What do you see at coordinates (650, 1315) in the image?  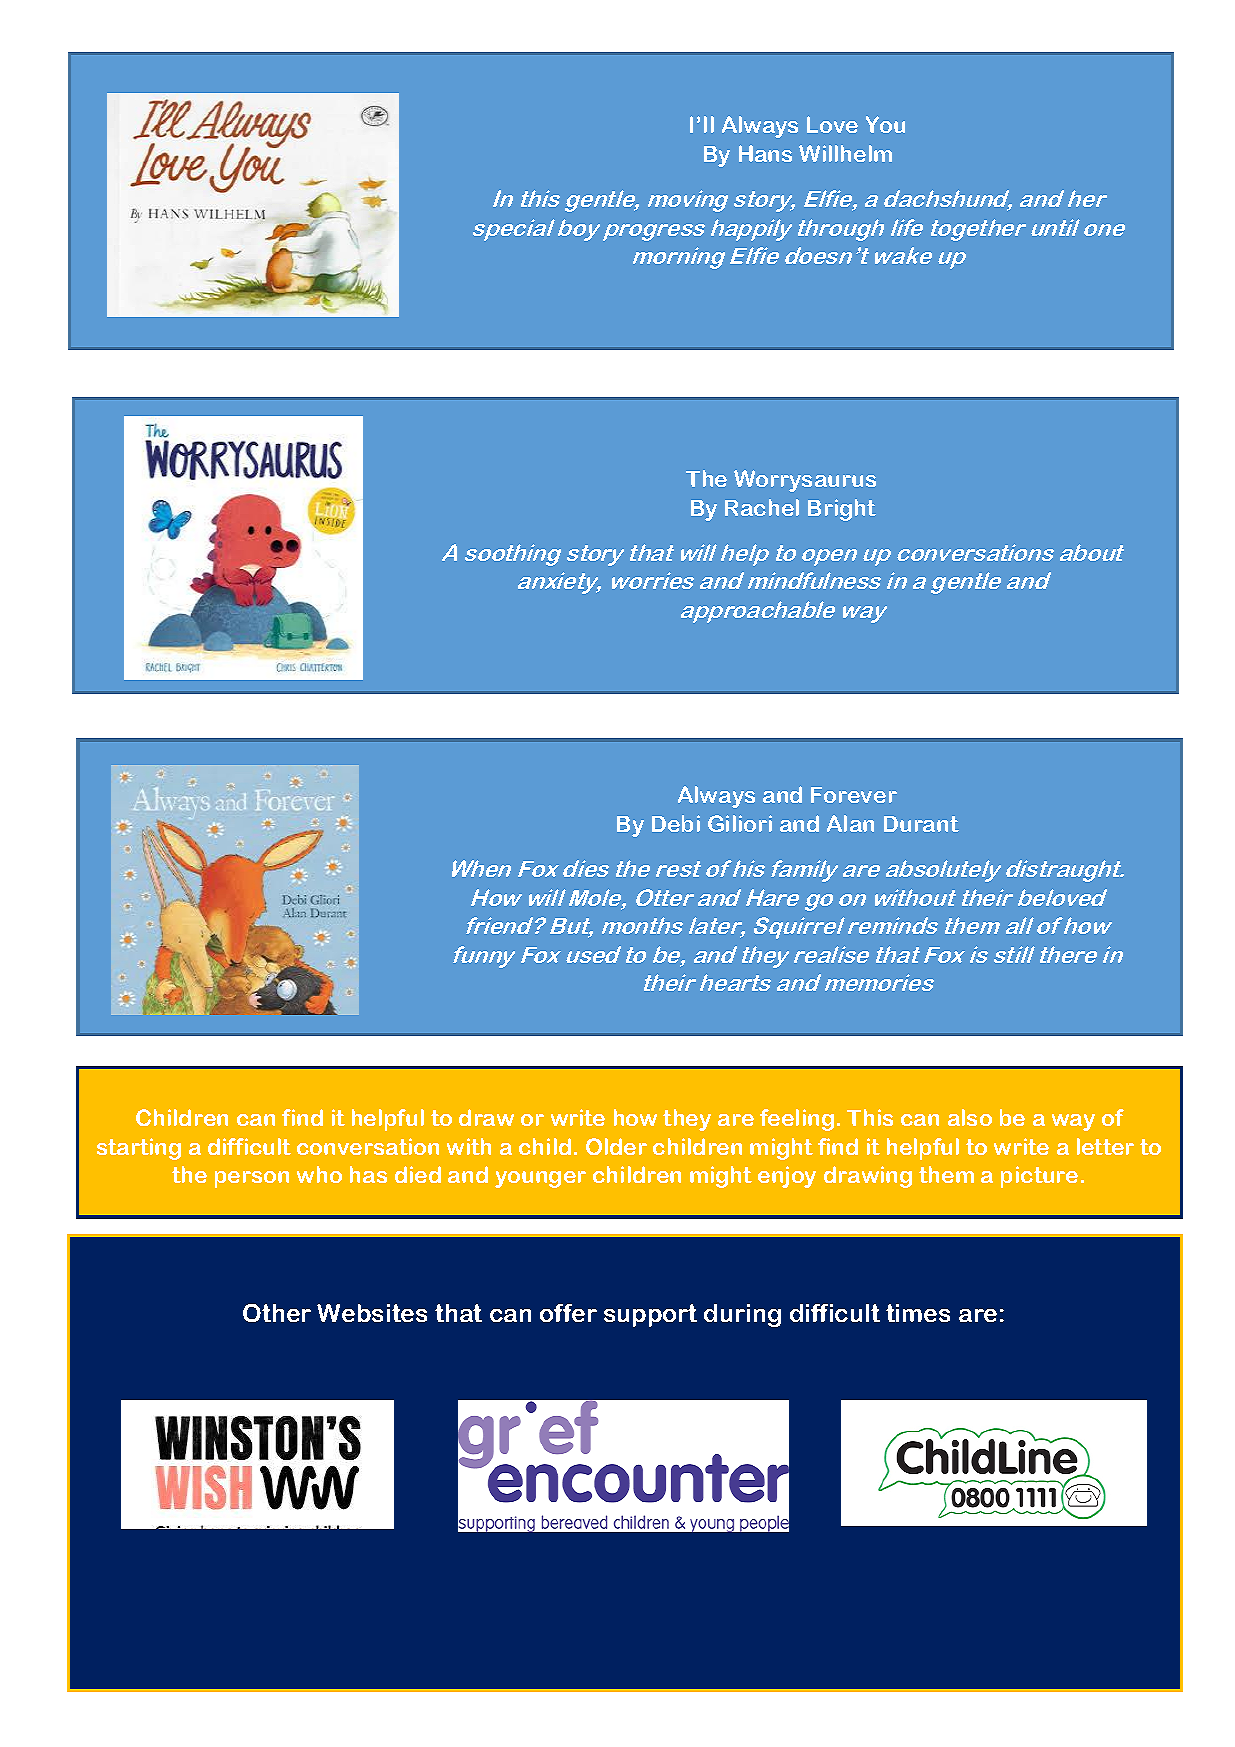 I see `support` at bounding box center [650, 1315].
